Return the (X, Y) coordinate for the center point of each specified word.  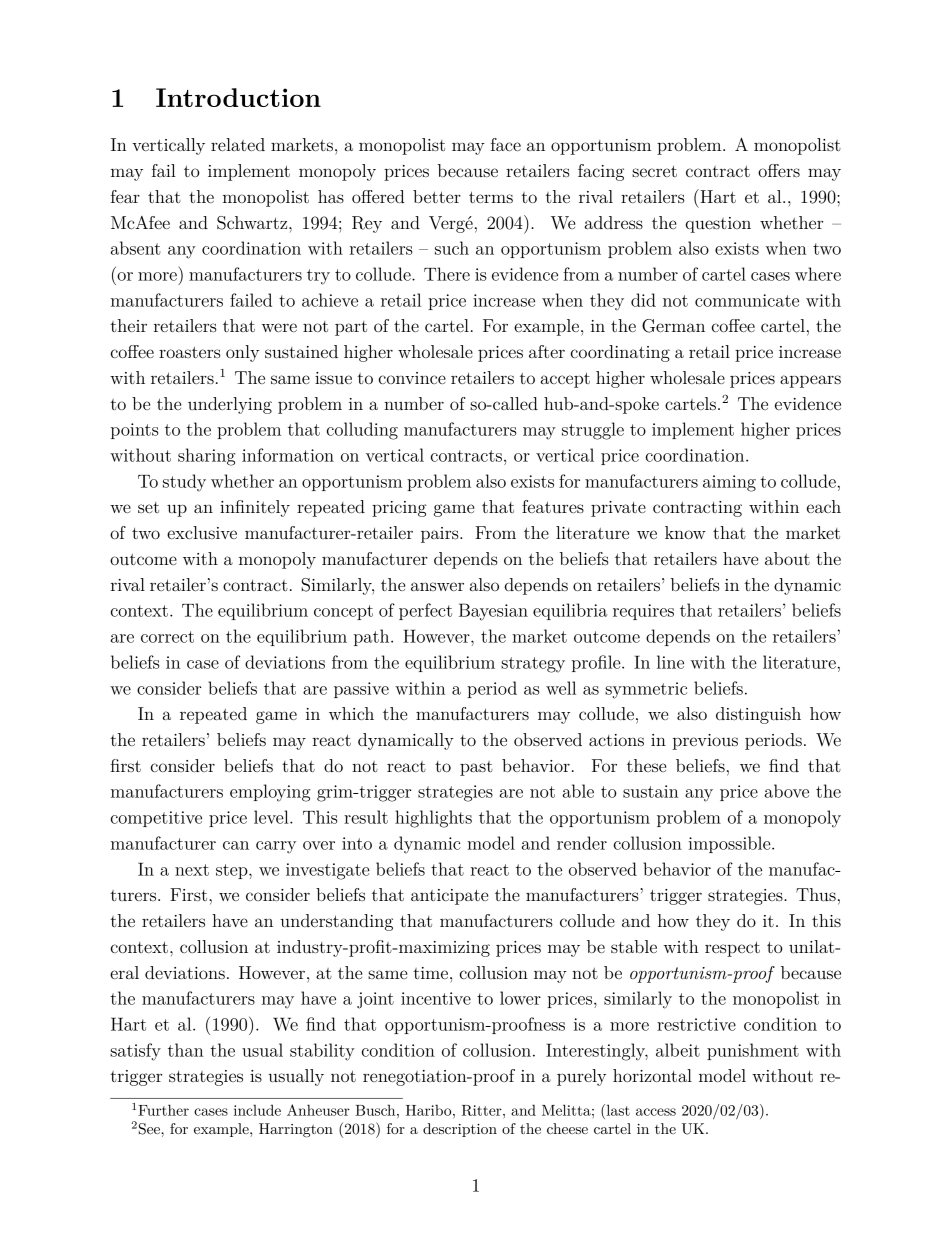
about (787, 558)
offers (779, 170)
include (257, 1110)
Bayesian (493, 612)
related (238, 144)
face (506, 144)
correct (167, 637)
